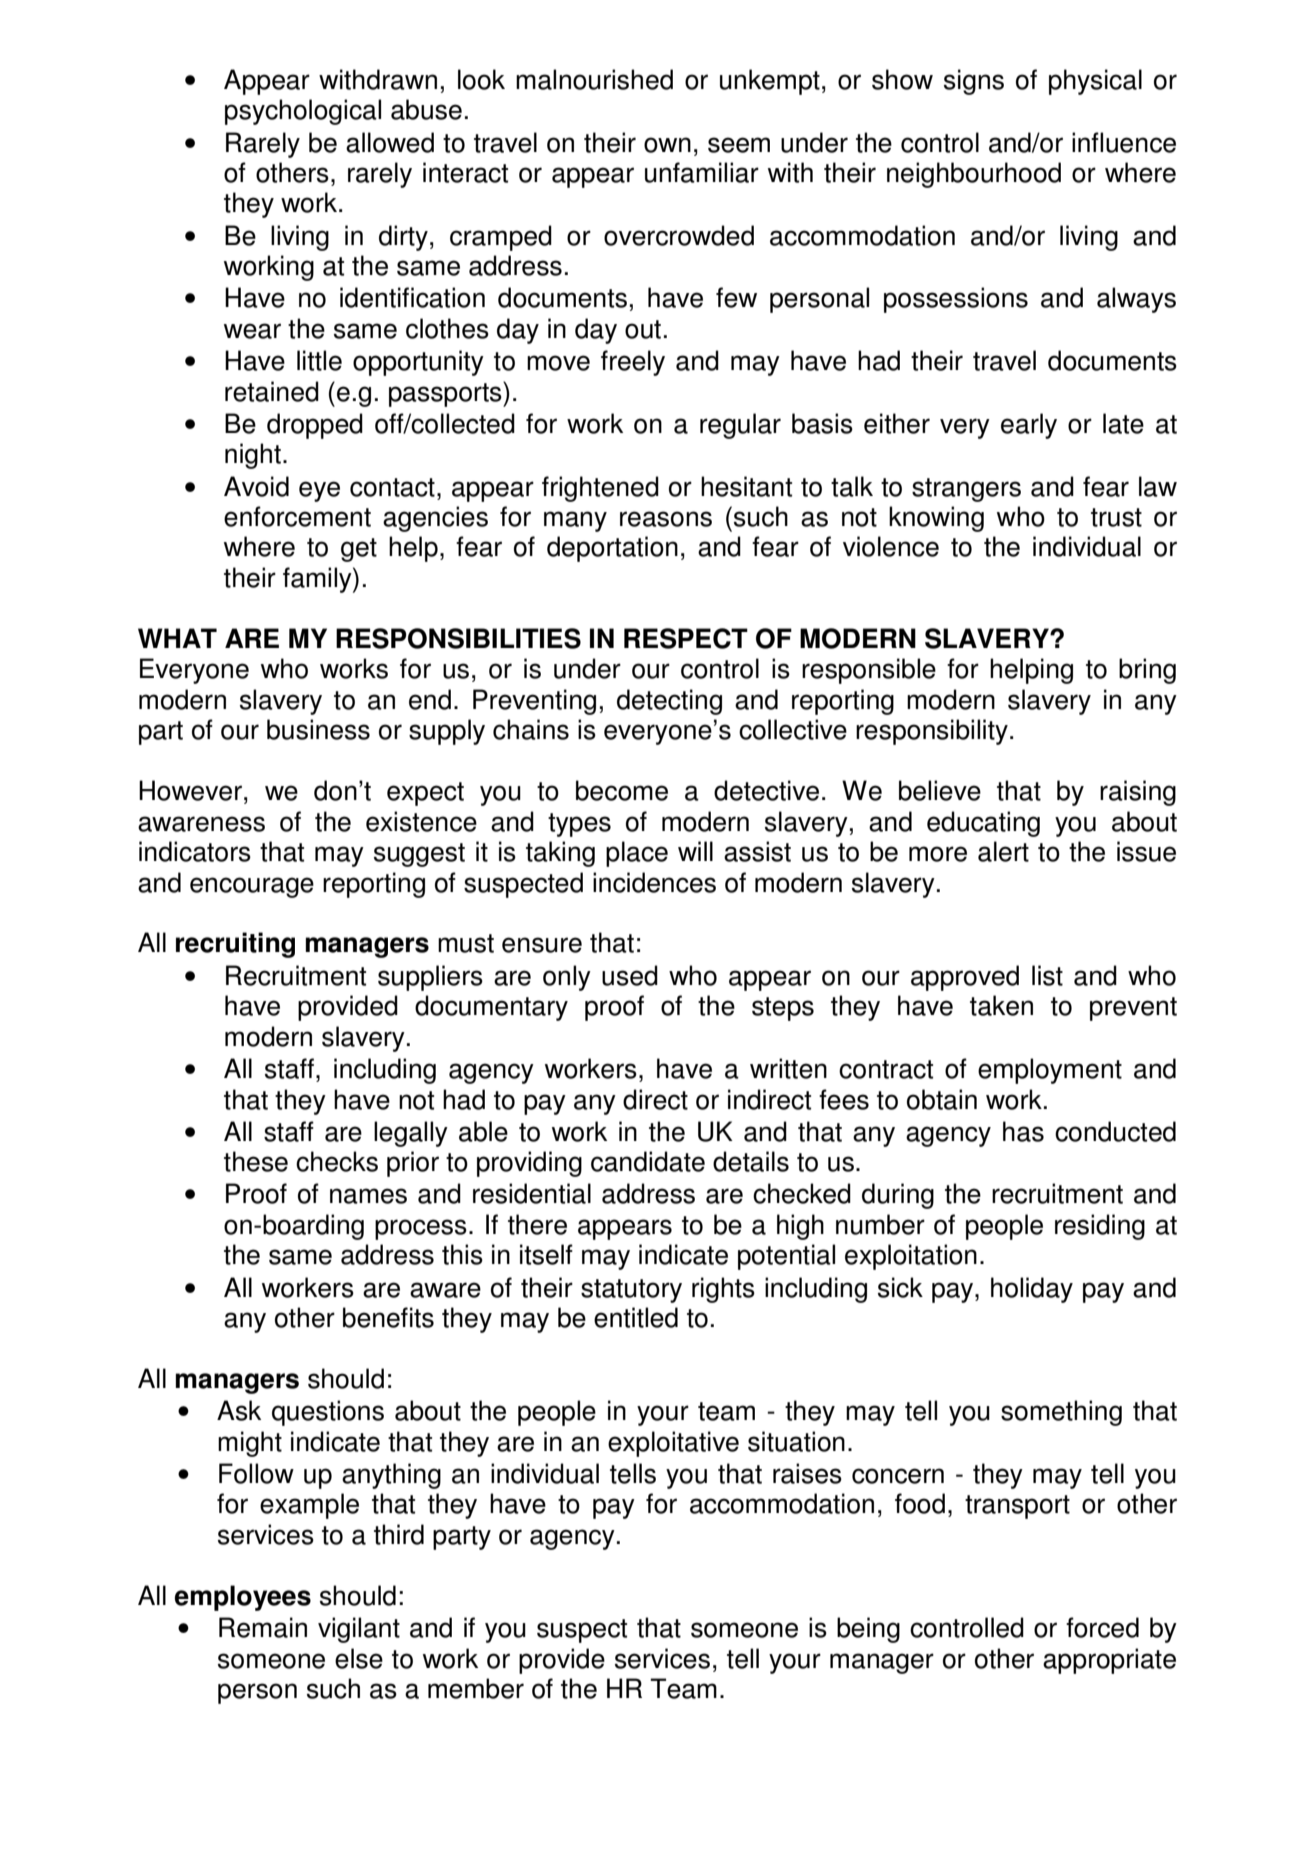 The width and height of the screenshot is (1314, 1859). Describe the element at coordinates (252, 887) in the screenshot. I see `encourage` at that location.
